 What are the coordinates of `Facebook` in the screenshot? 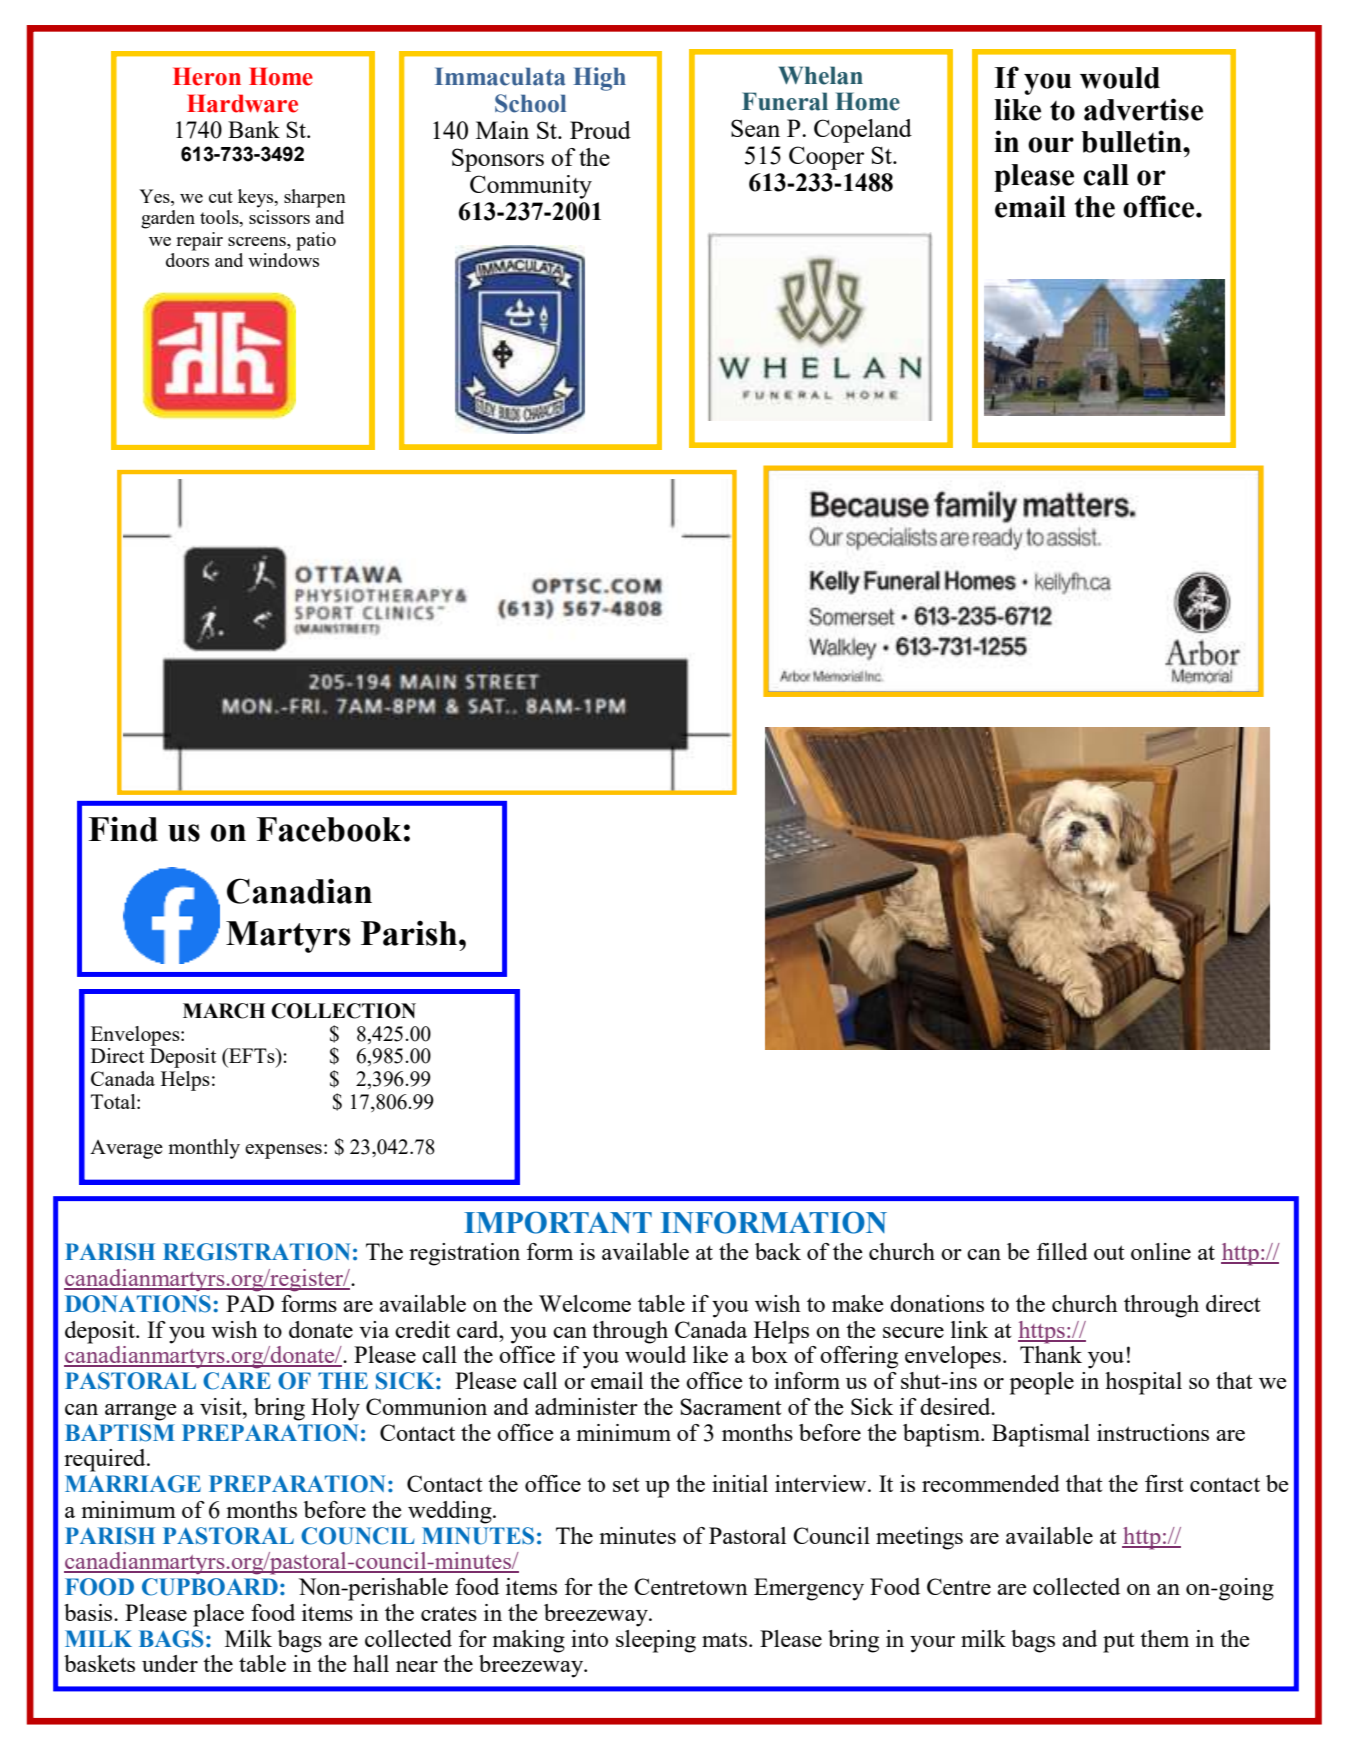 It's located at (329, 829).
